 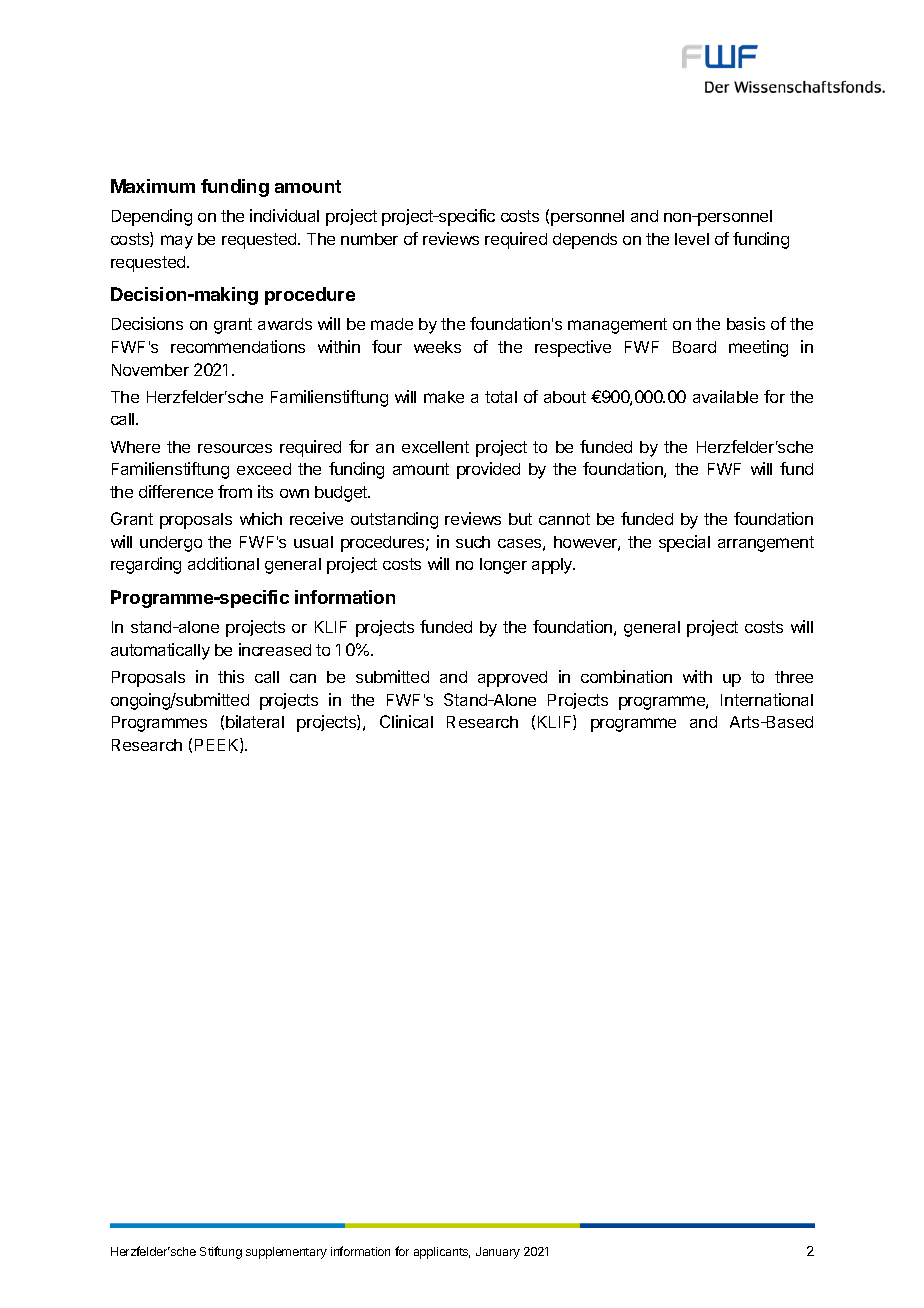 I want to click on applicants, so click(x=442, y=1253).
